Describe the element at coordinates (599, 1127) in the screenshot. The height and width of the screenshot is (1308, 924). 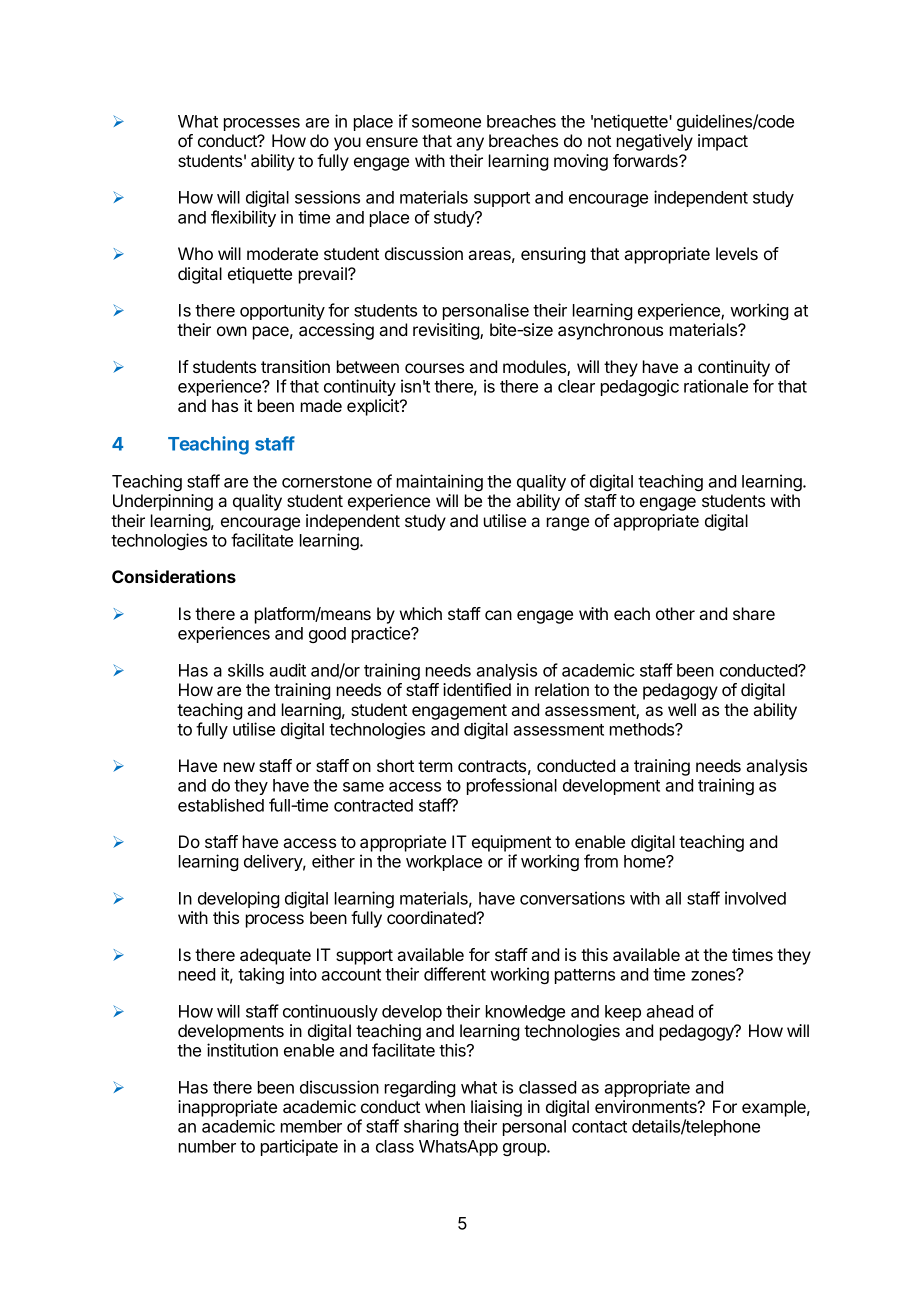
I see `contact` at that location.
